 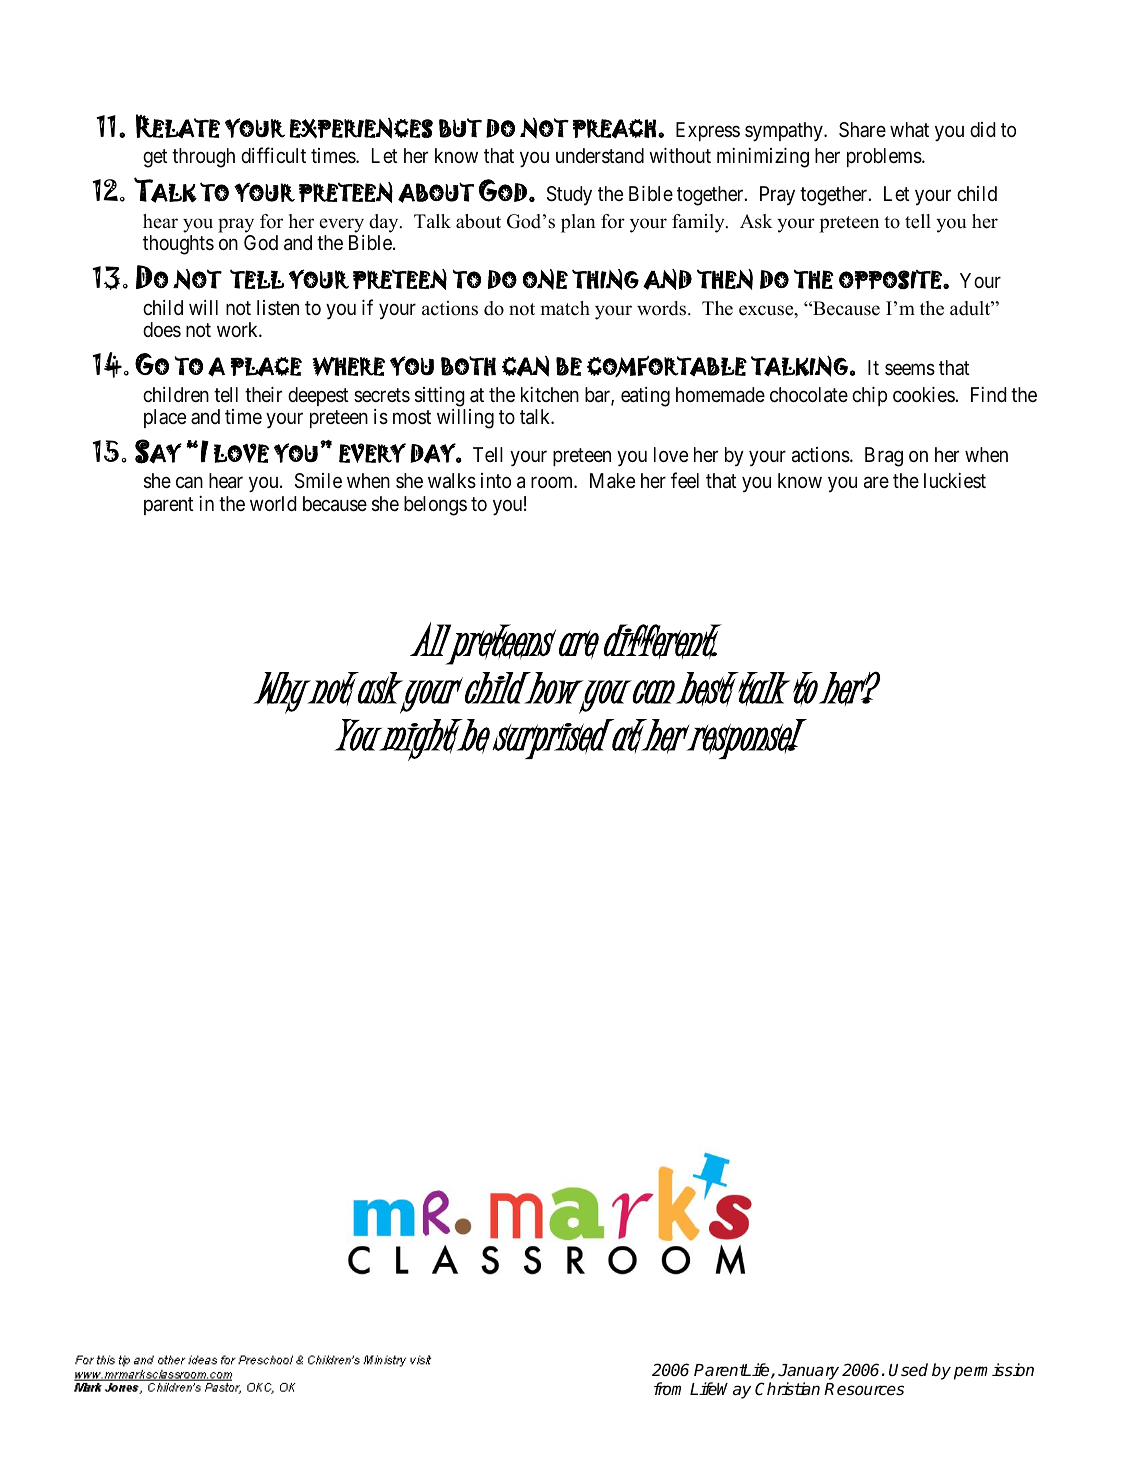 What do you see at coordinates (808, 1373) in the screenshot?
I see `January` at bounding box center [808, 1373].
